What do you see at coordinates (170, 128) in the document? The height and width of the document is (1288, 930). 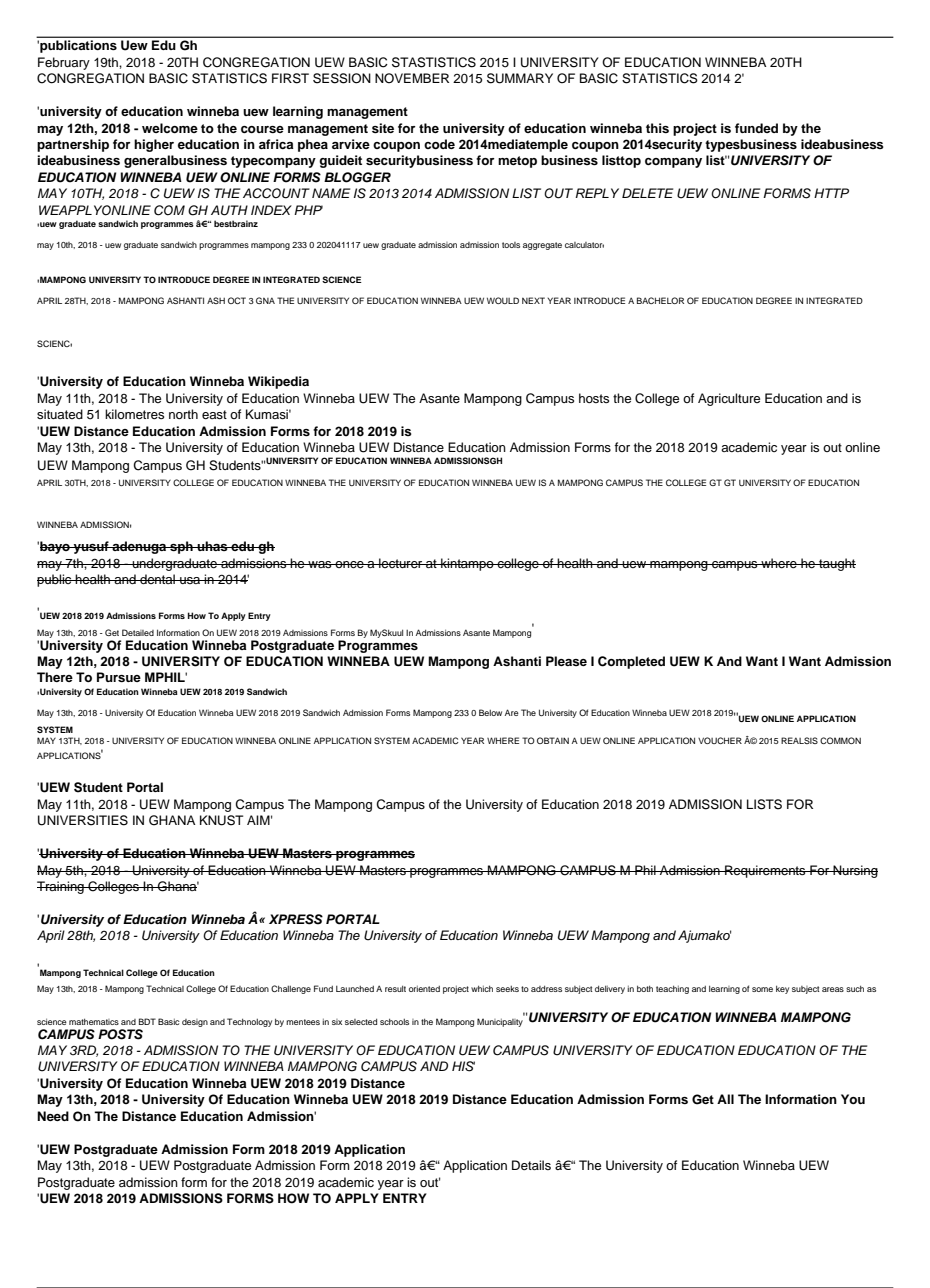 I see `welcome` at bounding box center [170, 128].
